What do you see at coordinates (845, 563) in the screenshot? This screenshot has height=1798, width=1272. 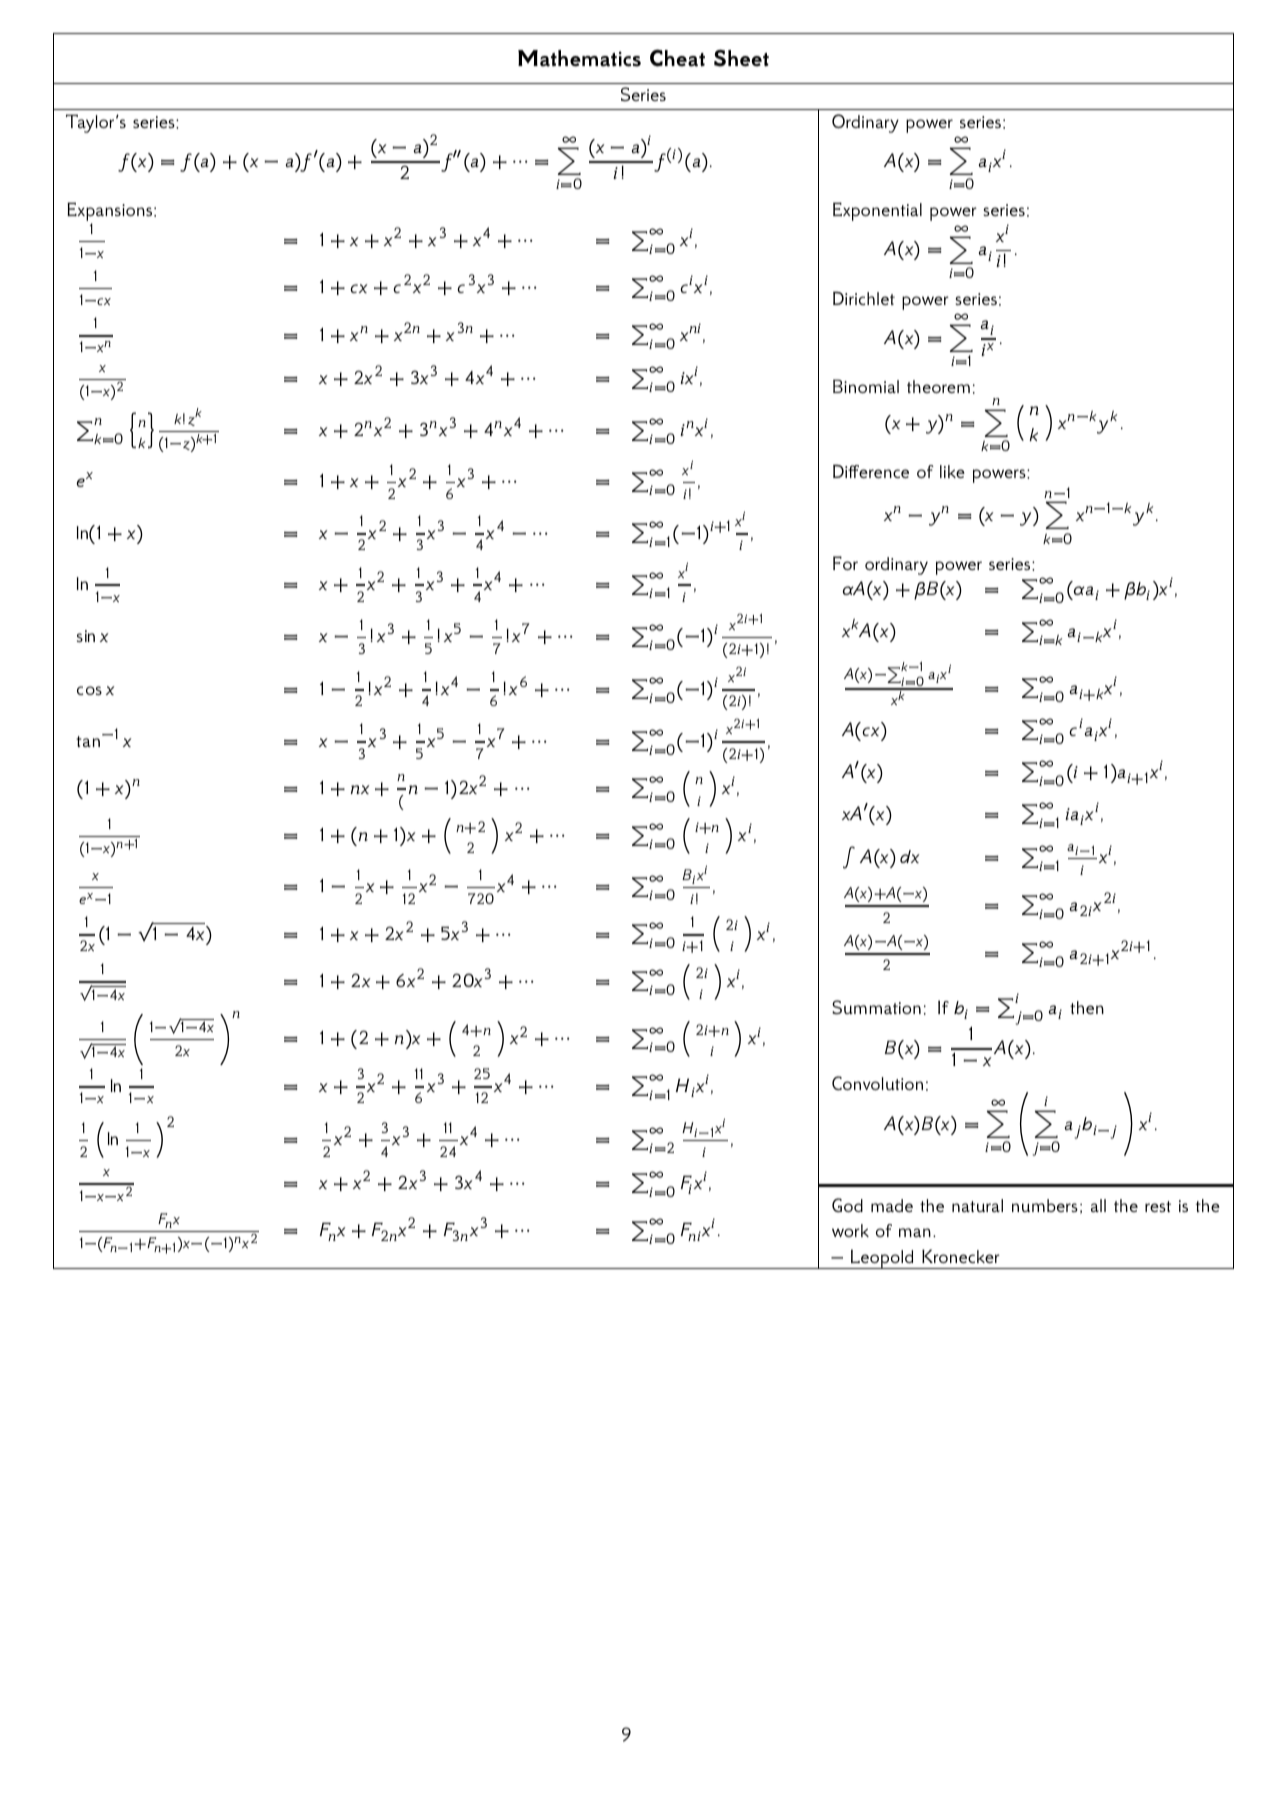 I see `For` at bounding box center [845, 563].
